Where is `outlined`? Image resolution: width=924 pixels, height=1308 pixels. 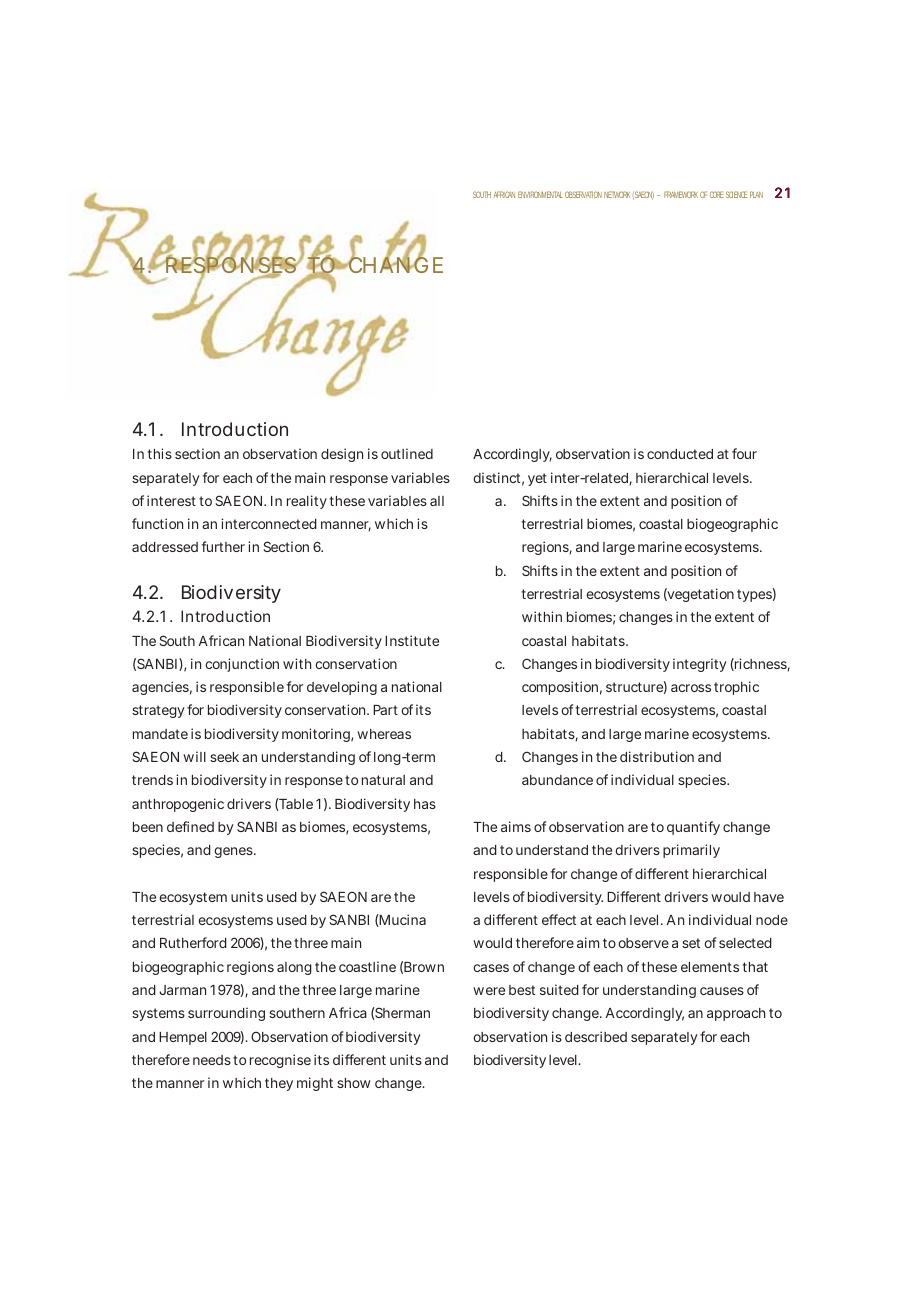
outlined is located at coordinates (407, 453).
